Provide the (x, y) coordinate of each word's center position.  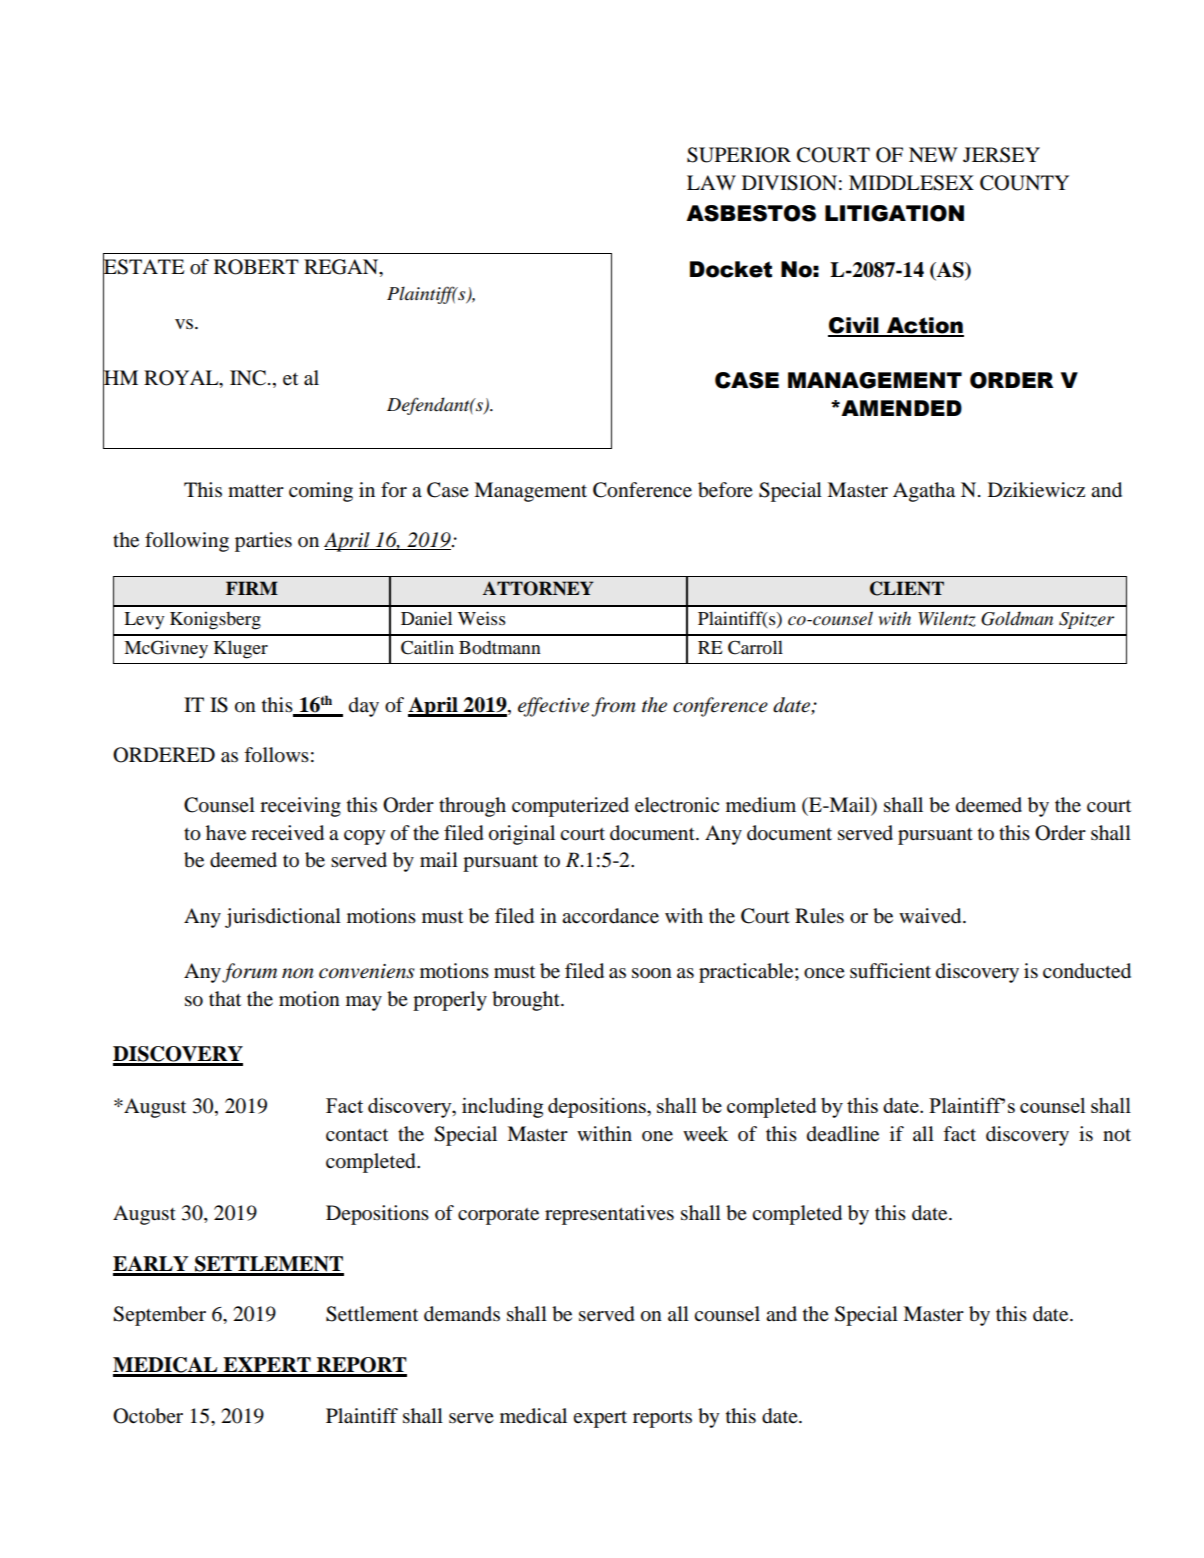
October (148, 1416)
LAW (711, 182)
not (1117, 1135)
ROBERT (256, 267)
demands (462, 1314)
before (725, 490)
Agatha (924, 492)
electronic (677, 805)
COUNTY (1024, 183)
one (657, 1136)
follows (276, 755)
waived (931, 916)
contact (357, 1135)
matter (256, 491)
